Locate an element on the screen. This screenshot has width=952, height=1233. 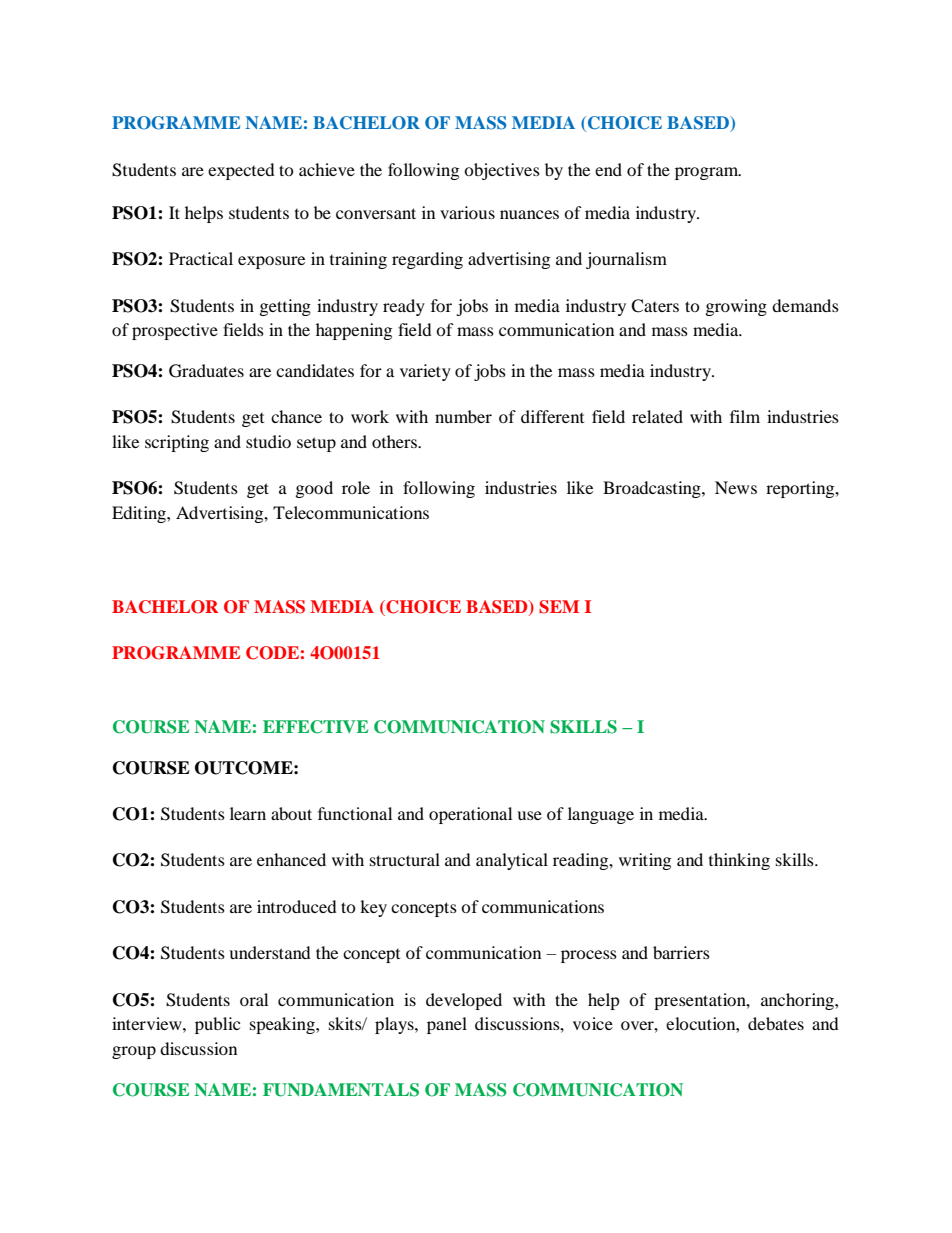
others is located at coordinates (395, 441).
